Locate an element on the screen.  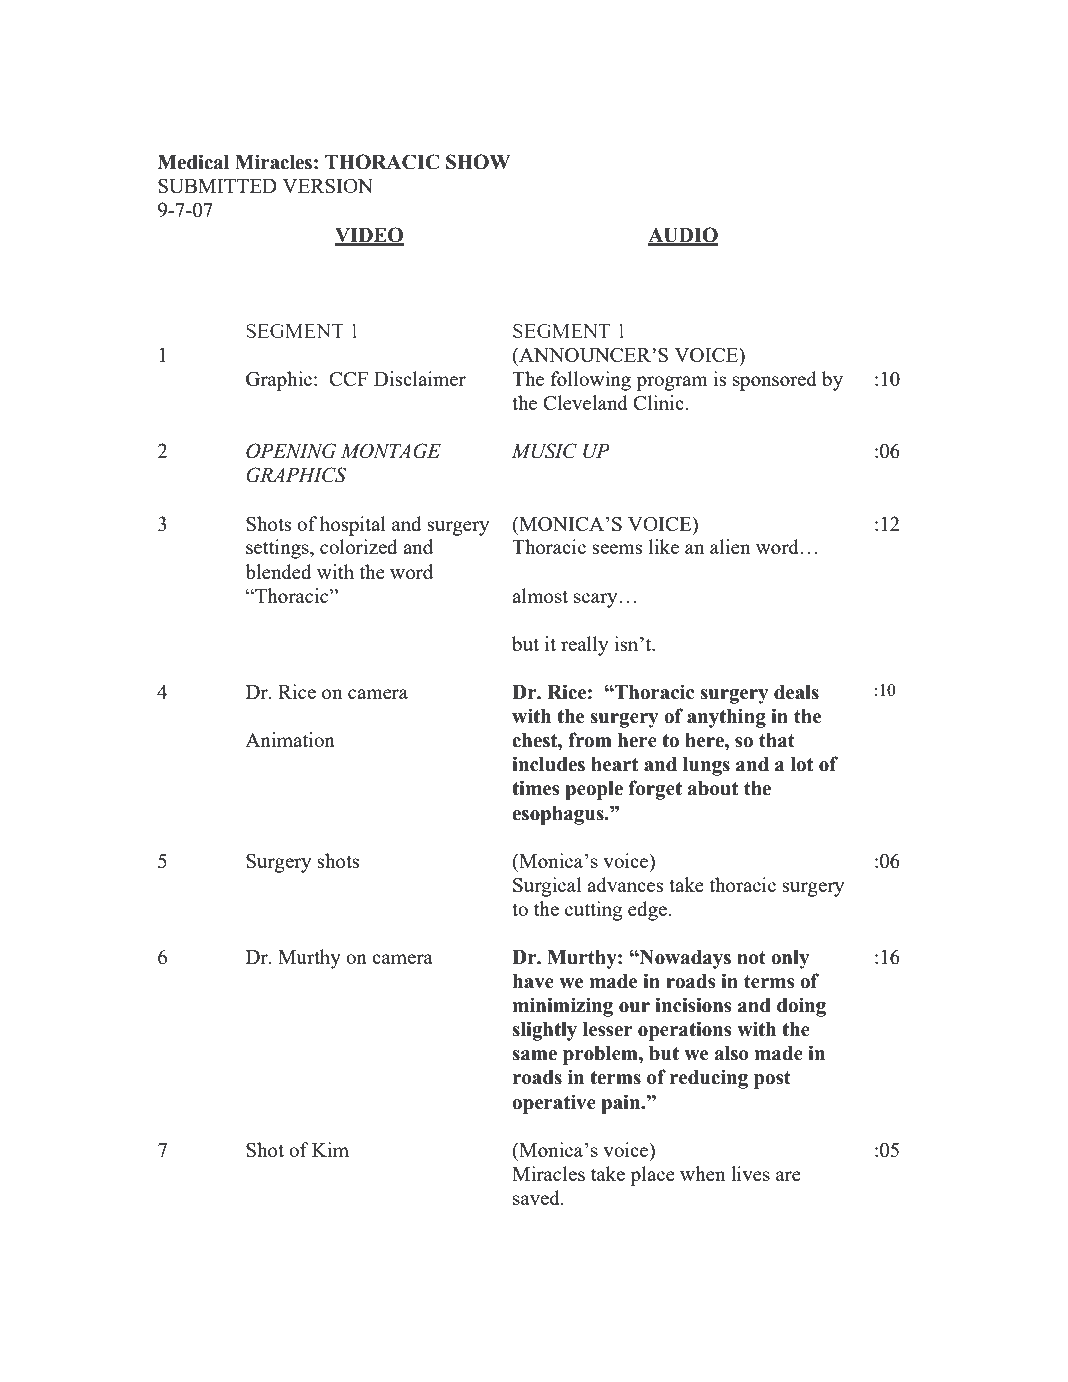
SHOW is located at coordinates (478, 162).
